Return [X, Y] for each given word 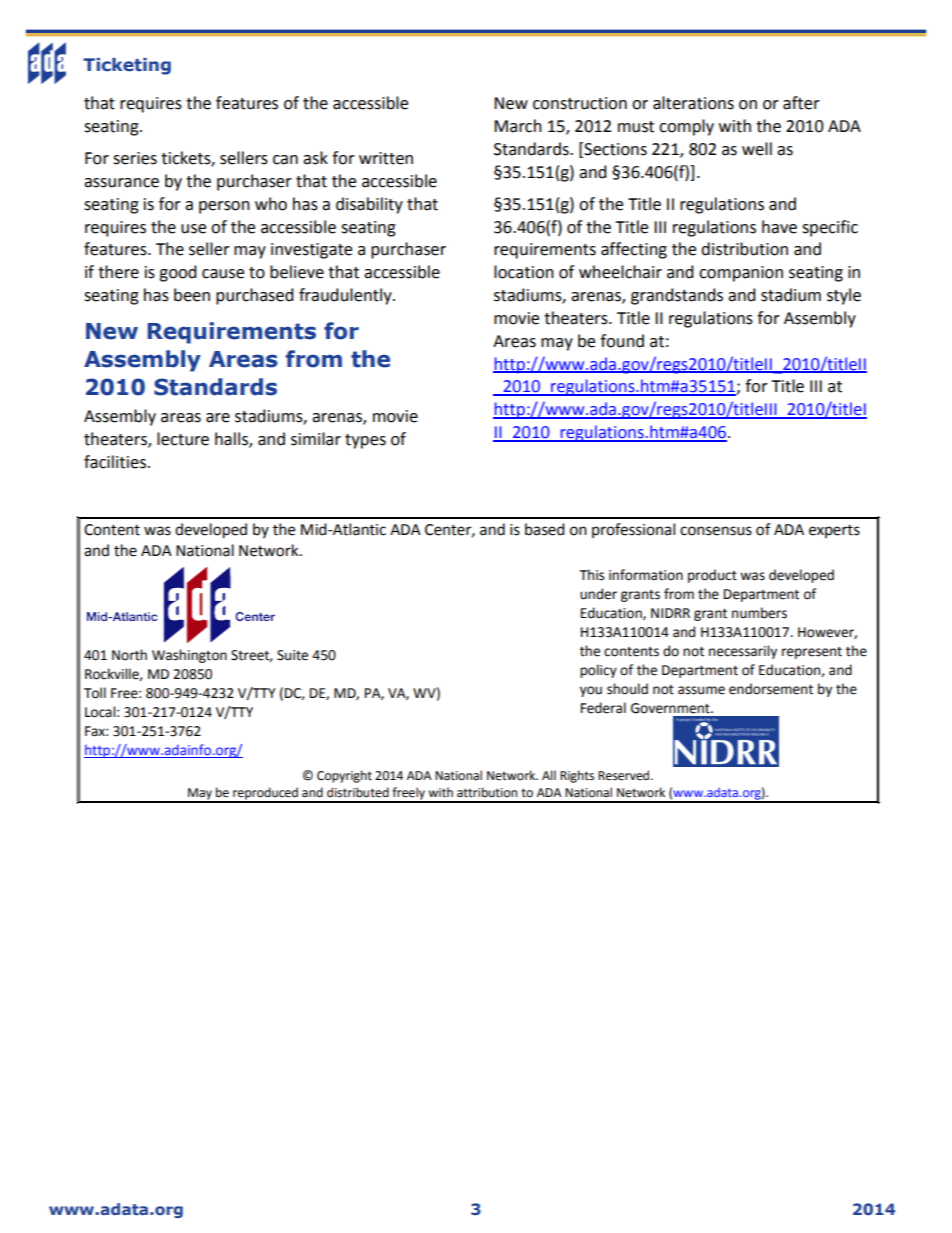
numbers [759, 613]
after [801, 103]
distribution [744, 249]
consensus [716, 531]
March [518, 126]
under [598, 594]
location [524, 272]
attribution [487, 792]
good [178, 273]
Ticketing [127, 66]
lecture [183, 439]
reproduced [265, 794]
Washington [189, 656]
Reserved [625, 775]
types [365, 441]
